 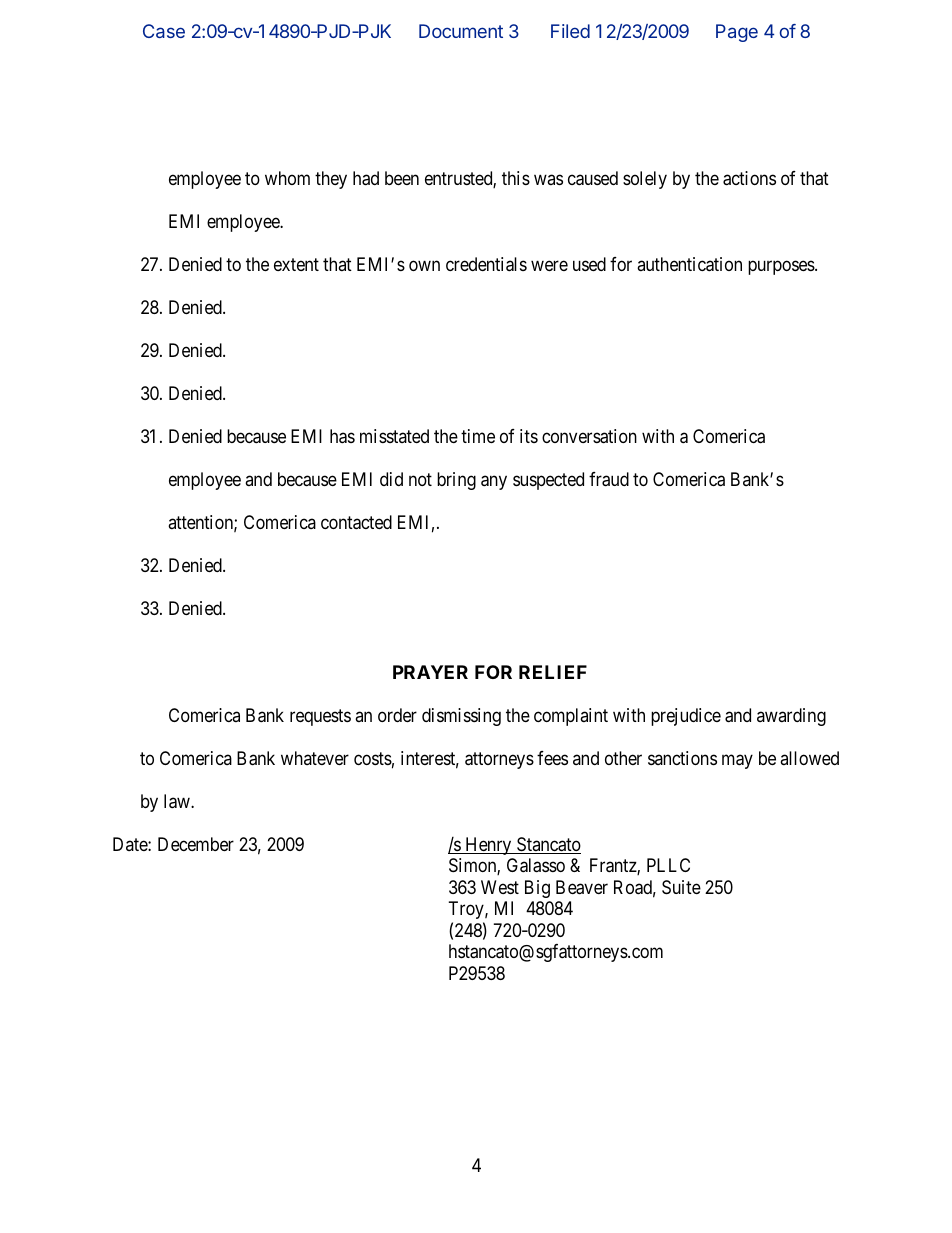 What do you see at coordinates (461, 31) in the screenshot?
I see `Document` at bounding box center [461, 31].
